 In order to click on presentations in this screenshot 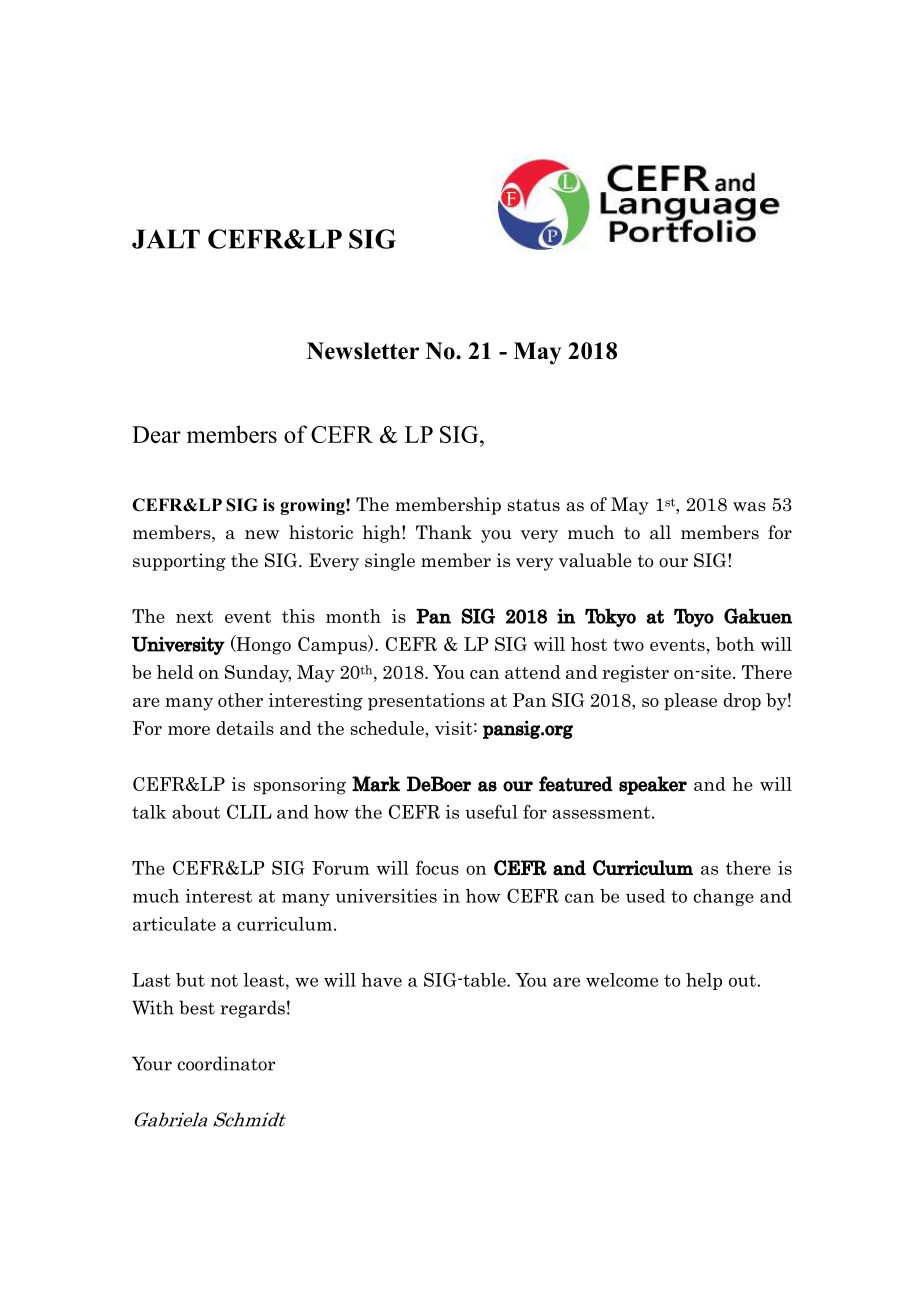, I will do `click(426, 702)`.
